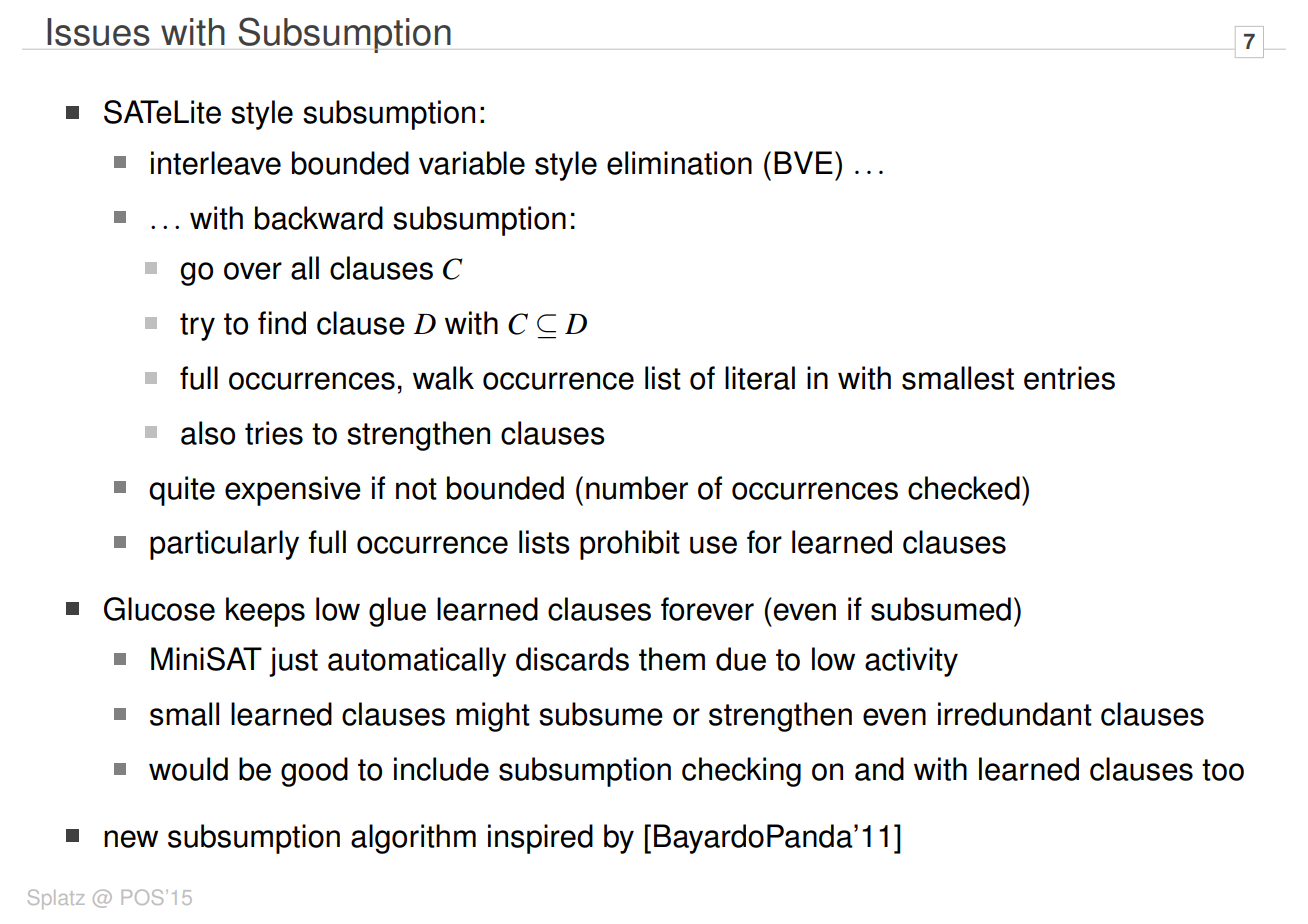 The width and height of the page is (1308, 924). What do you see at coordinates (760, 378) in the page?
I see `literal` at bounding box center [760, 378].
